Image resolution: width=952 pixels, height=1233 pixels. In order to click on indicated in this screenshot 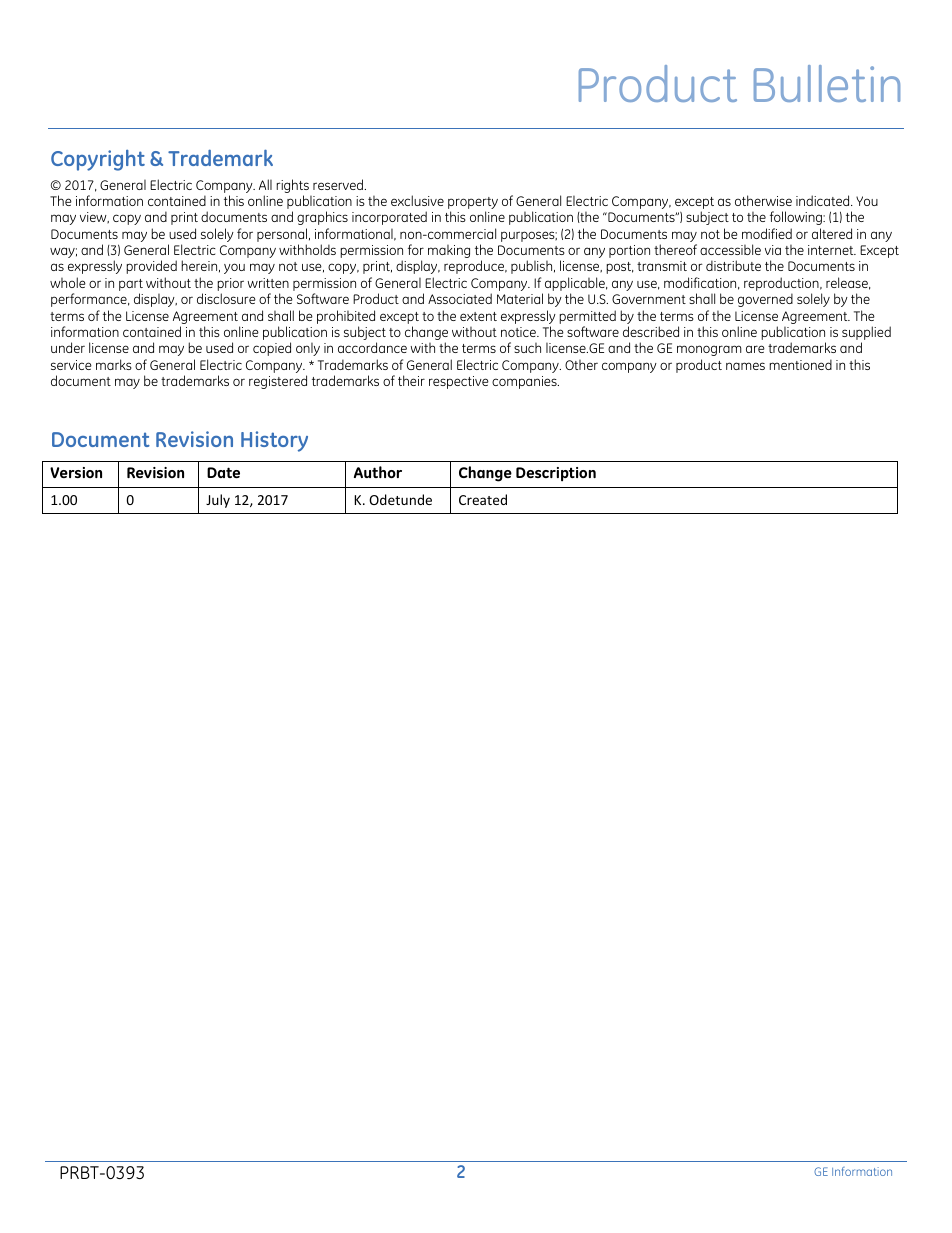, I will do `click(824, 200)`.
